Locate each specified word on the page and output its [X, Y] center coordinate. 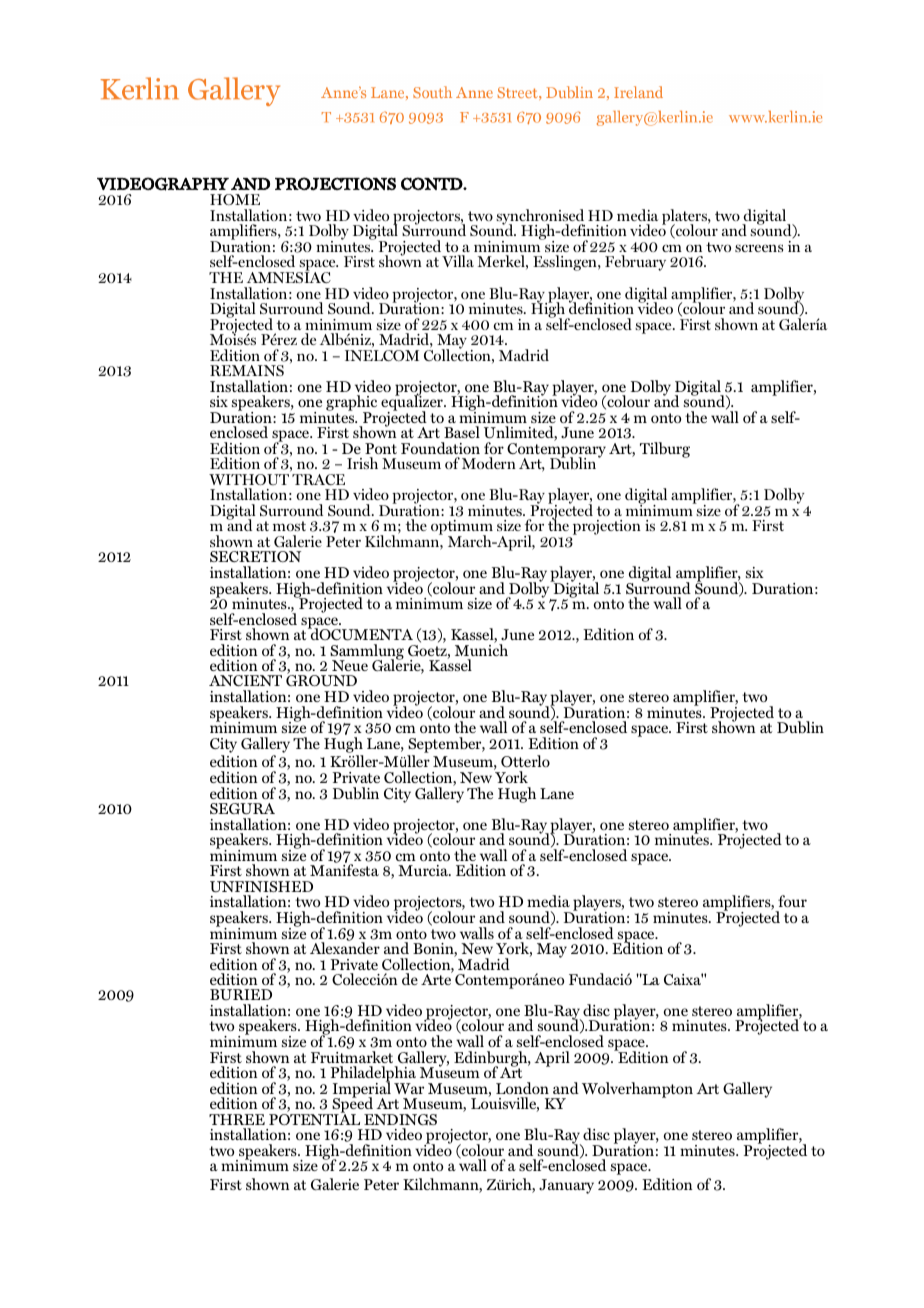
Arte [436, 978]
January [566, 1186]
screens [759, 248]
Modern [489, 463]
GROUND [321, 681]
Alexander [345, 947]
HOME [235, 200]
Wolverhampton [637, 1090]
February [635, 263]
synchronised [540, 218]
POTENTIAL [314, 1119]
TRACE [318, 479]
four [792, 901]
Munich [481, 649]
